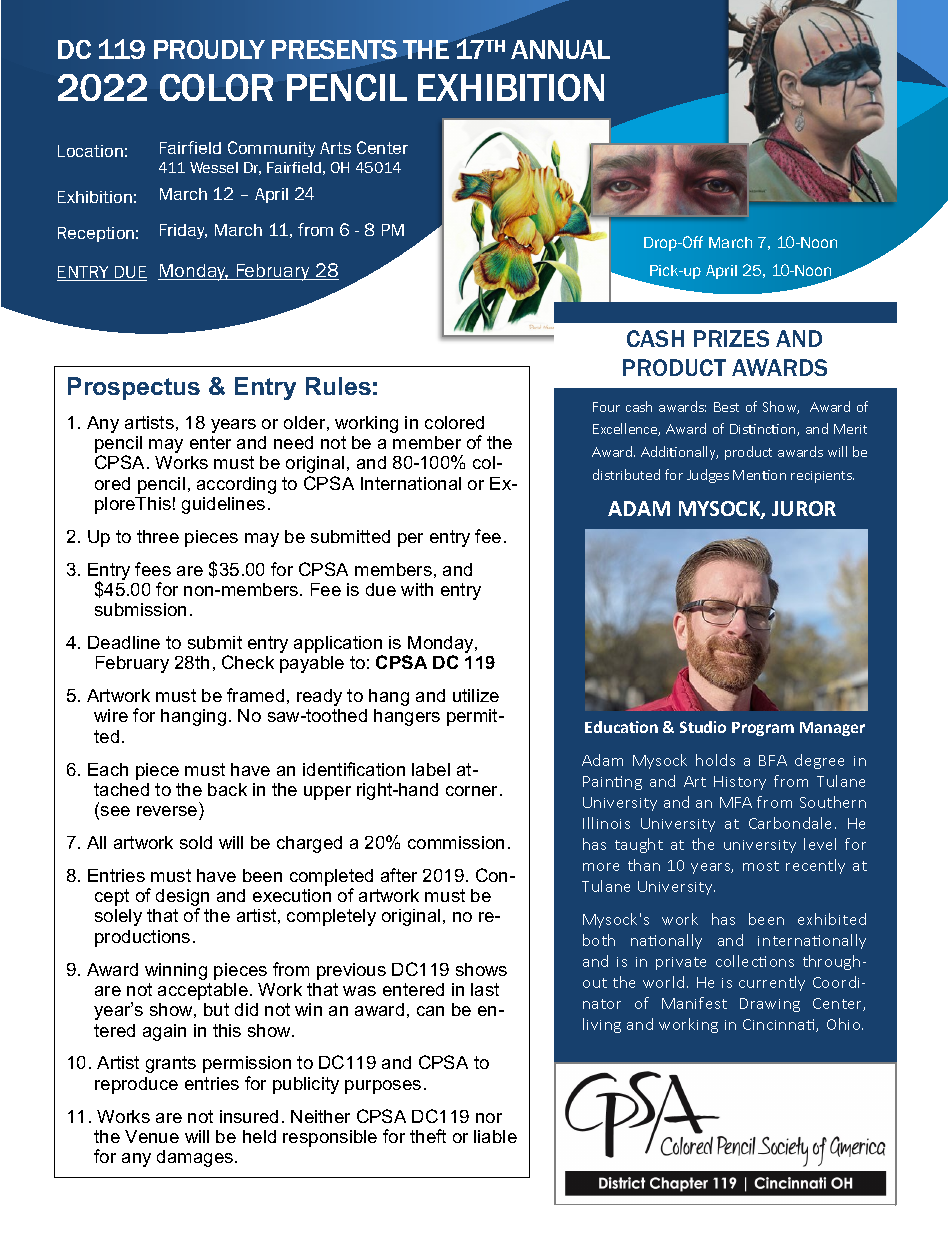 The width and height of the page is (952, 1233). What do you see at coordinates (731, 338) in the page?
I see `PRIZES` at bounding box center [731, 338].
